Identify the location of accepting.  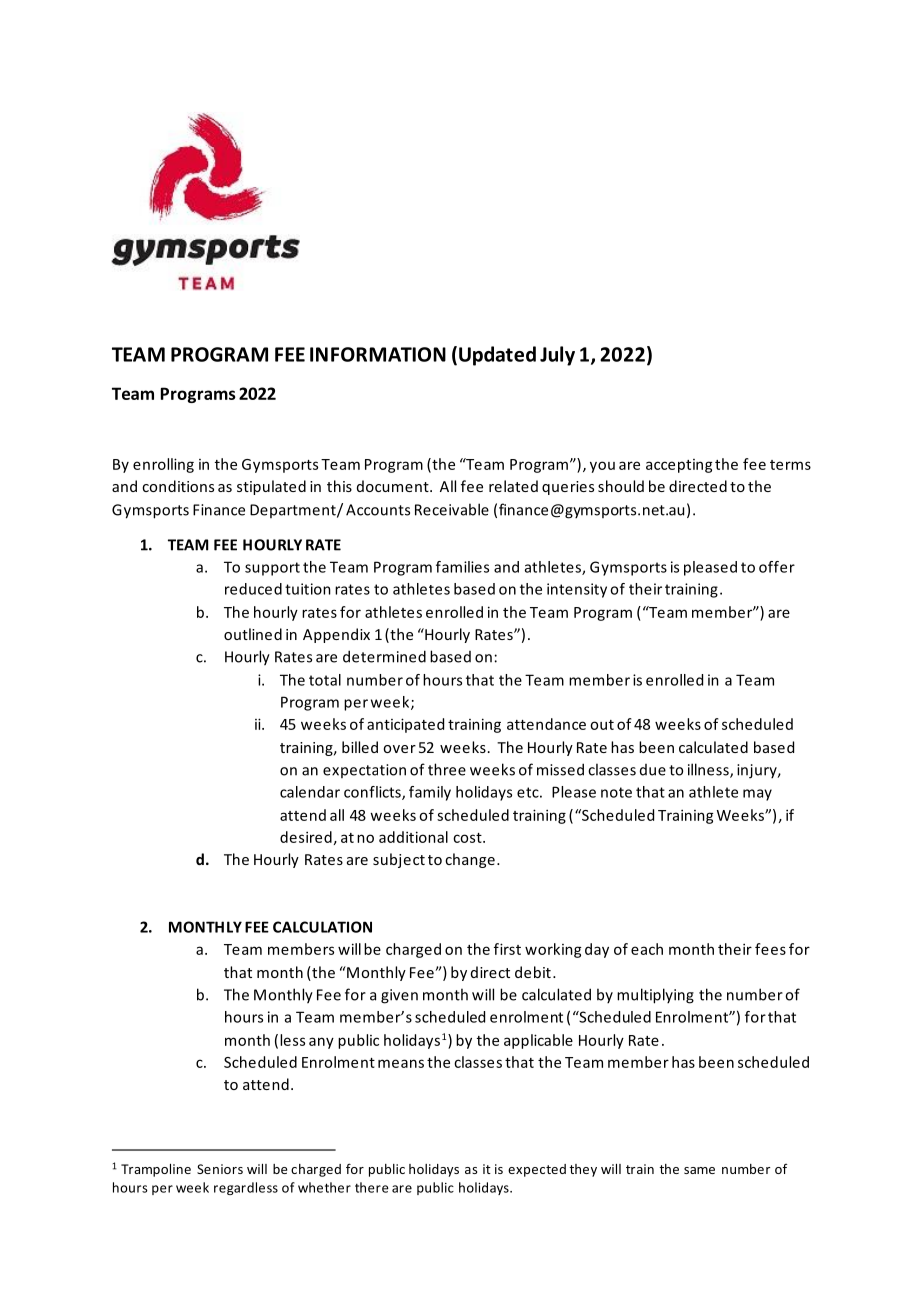
(679, 466).
